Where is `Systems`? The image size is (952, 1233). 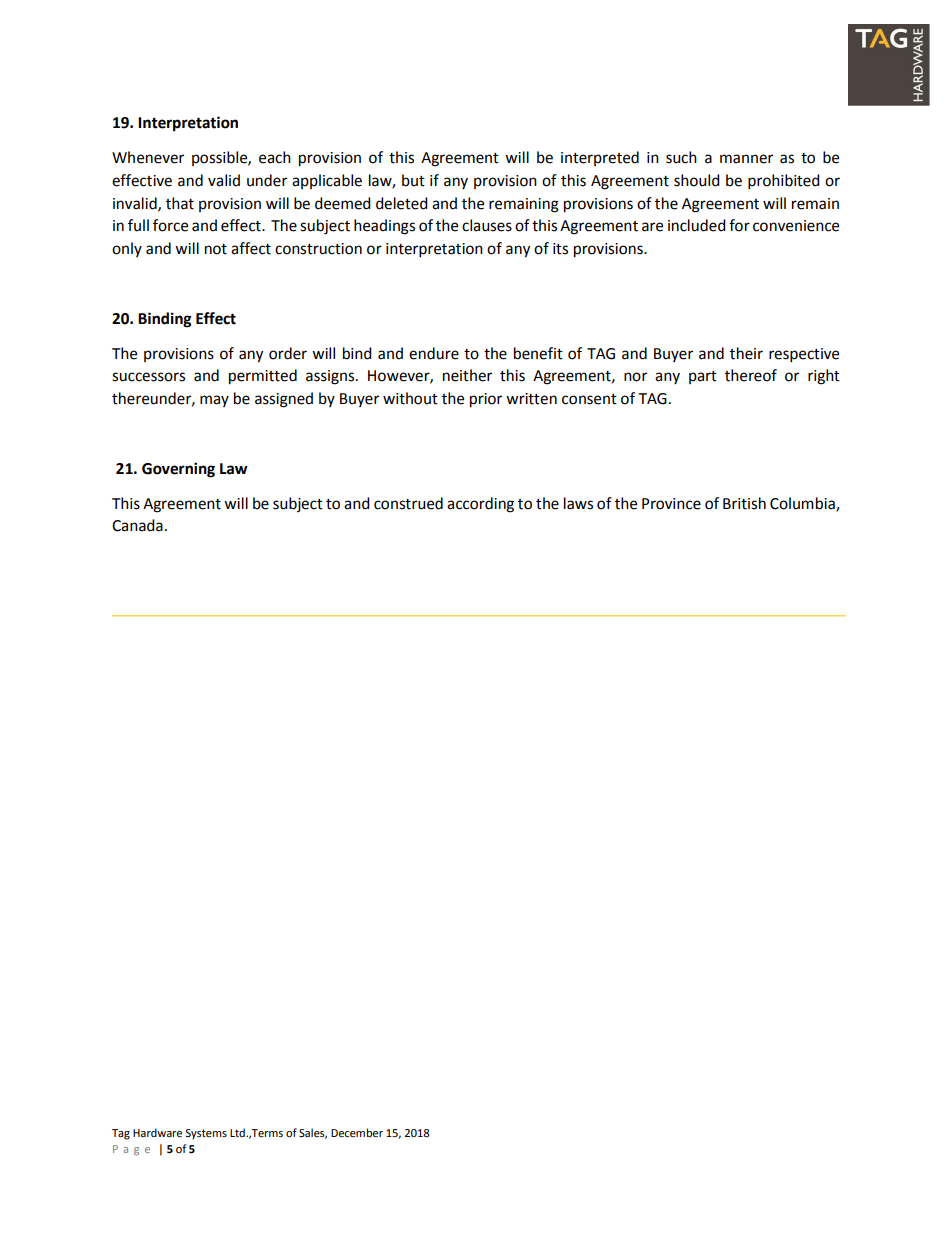
Systems is located at coordinates (206, 1134).
